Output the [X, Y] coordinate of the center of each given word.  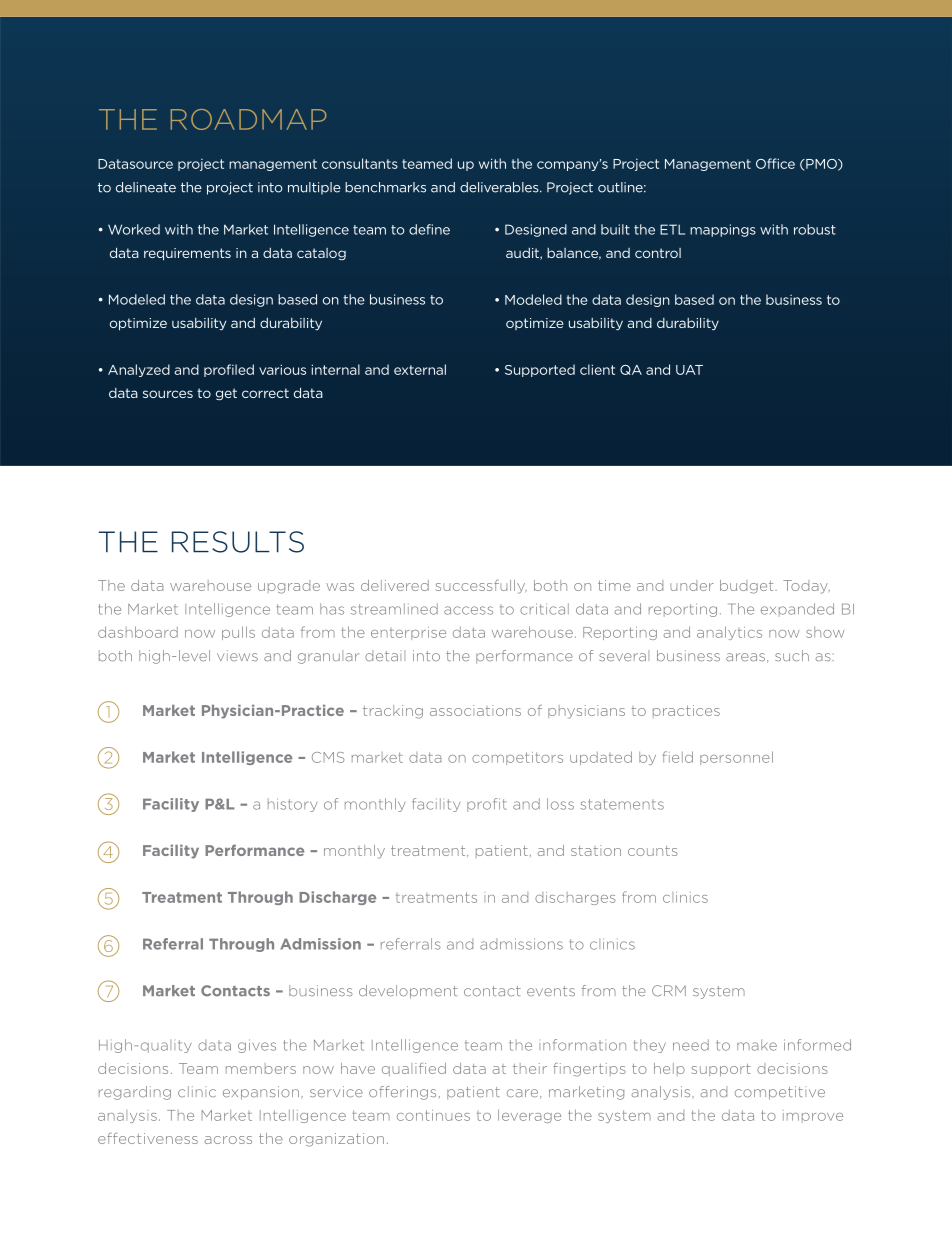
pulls [238, 633]
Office [775, 163]
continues [433, 1115]
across [228, 1140]
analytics [729, 633]
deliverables [500, 187]
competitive [780, 1093]
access [468, 610]
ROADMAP [249, 119]
